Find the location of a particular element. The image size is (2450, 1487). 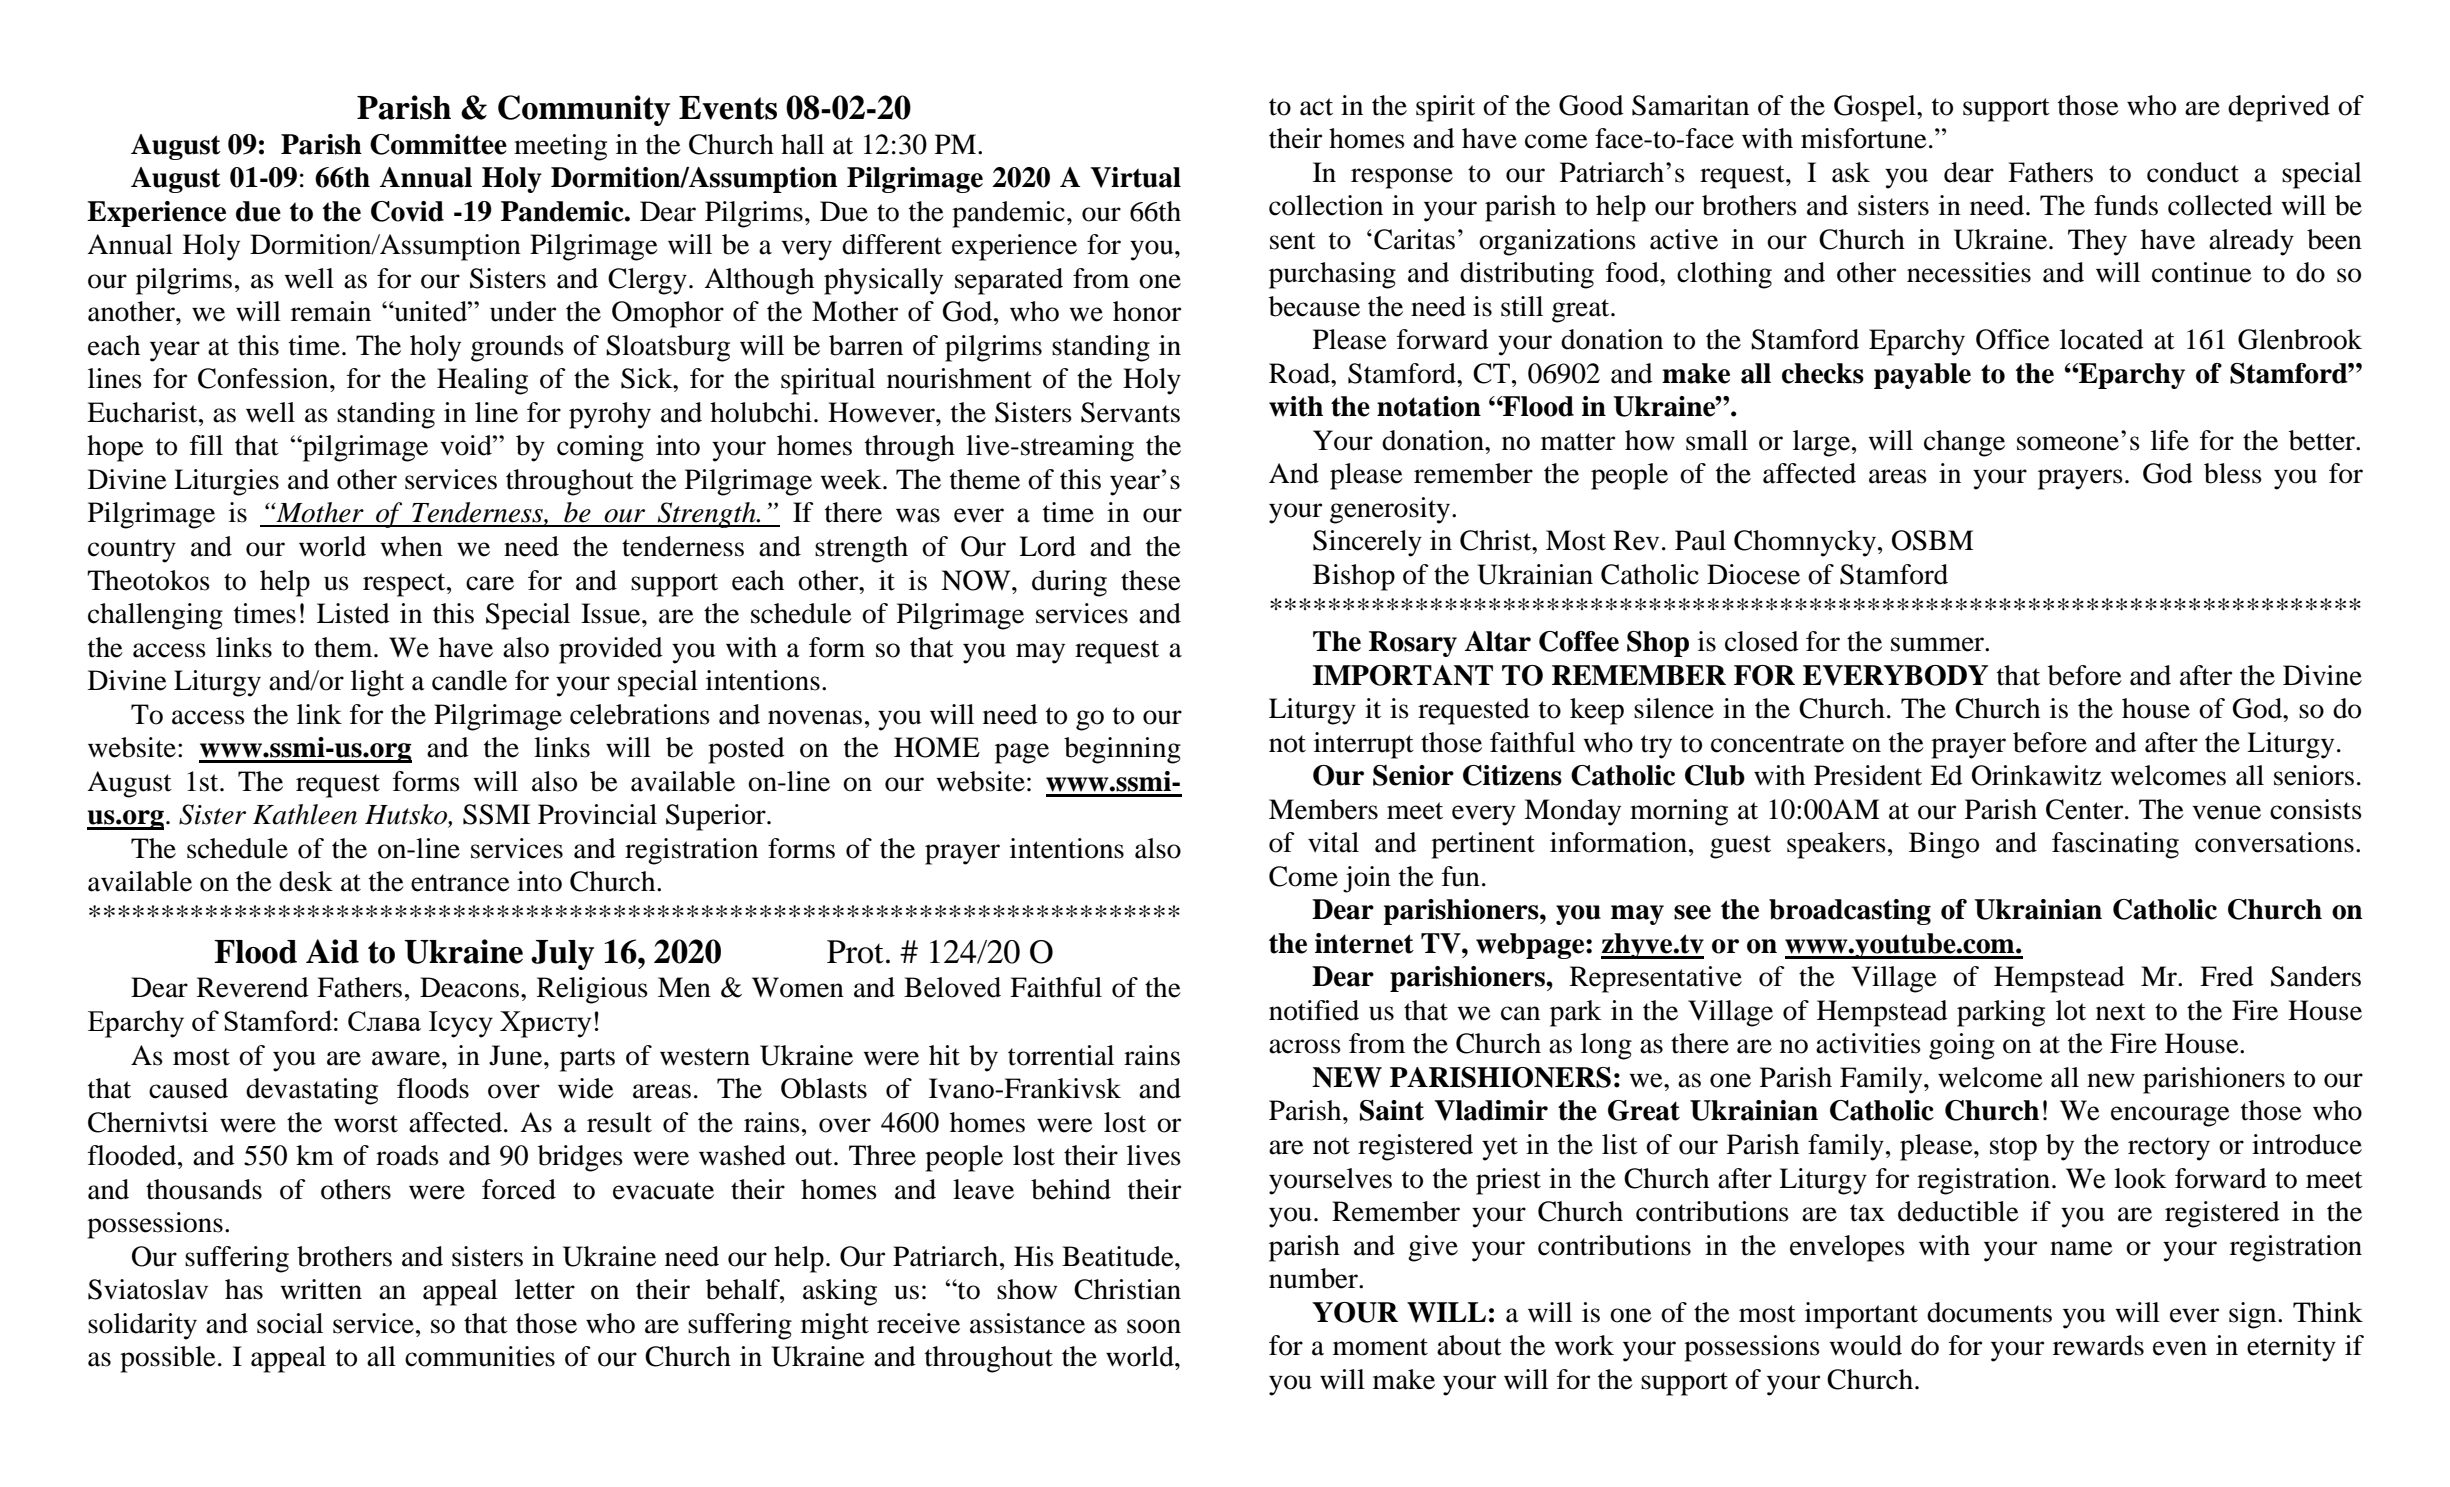

fascinating is located at coordinates (2115, 845).
